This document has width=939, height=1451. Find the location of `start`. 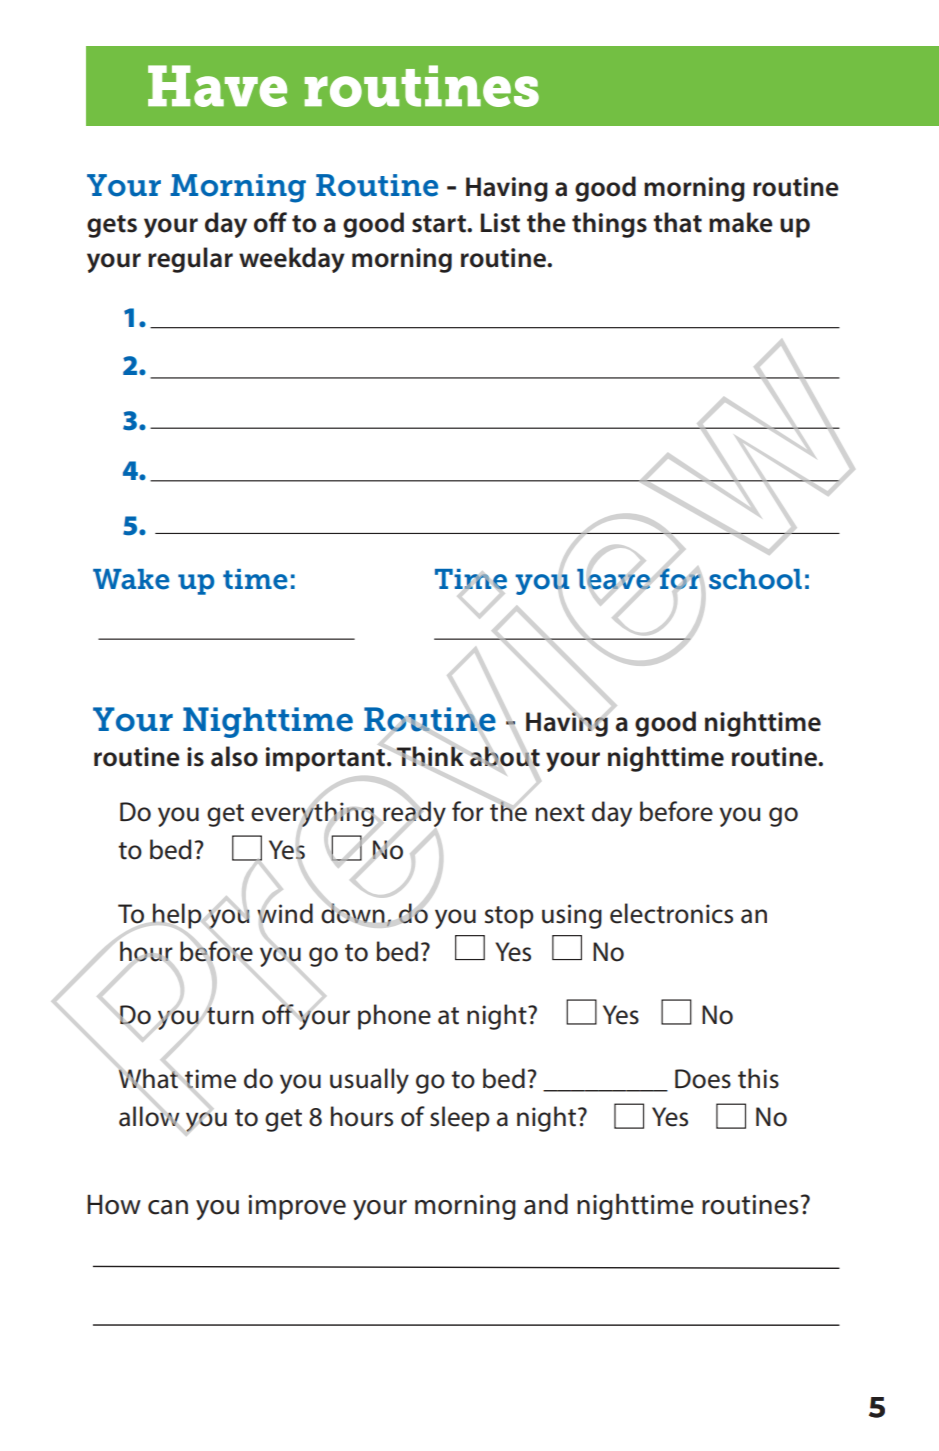

start is located at coordinates (440, 224).
